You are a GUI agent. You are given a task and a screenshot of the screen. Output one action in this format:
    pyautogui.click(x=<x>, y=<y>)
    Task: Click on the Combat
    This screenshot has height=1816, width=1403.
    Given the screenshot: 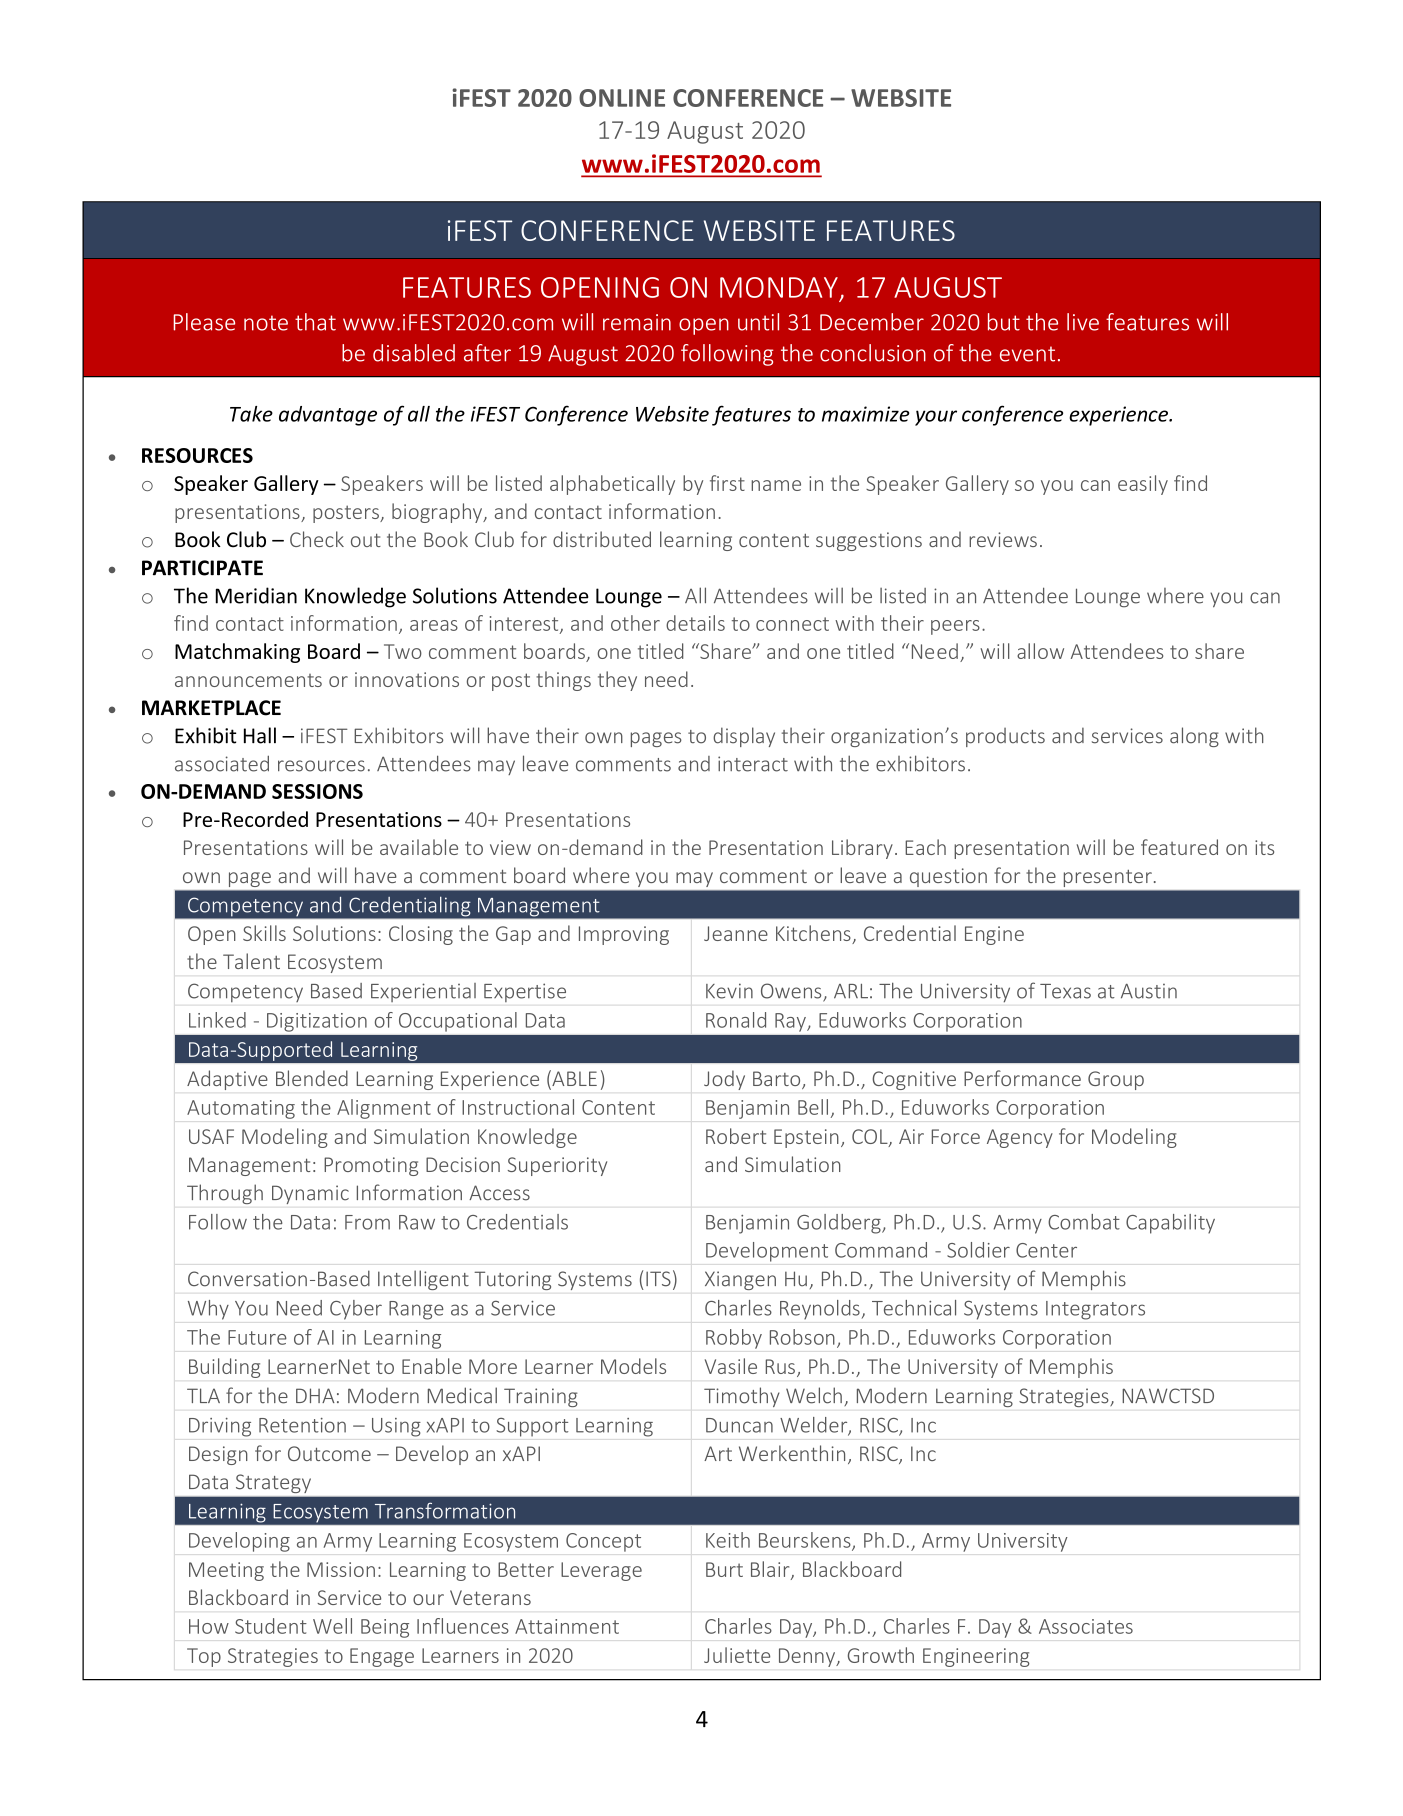 What is the action you would take?
    pyautogui.click(x=1084, y=1222)
